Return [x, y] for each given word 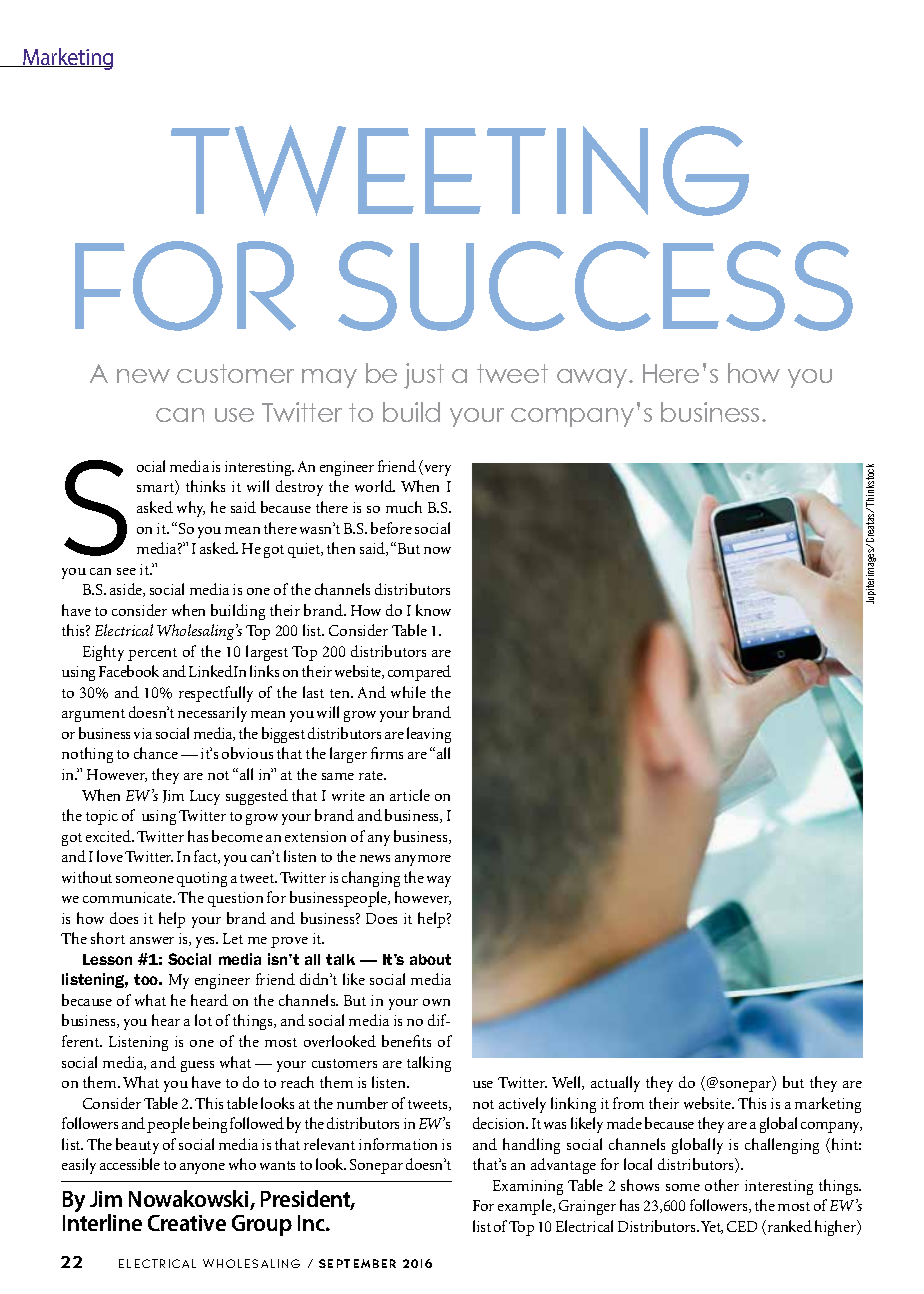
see [126, 571]
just [424, 376]
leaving [429, 735]
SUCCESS [595, 286]
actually [615, 1084]
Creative [187, 1223]
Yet [712, 1227]
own [436, 1002]
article [410, 795]
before [391, 528]
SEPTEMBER [357, 1263]
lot [203, 1020]
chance [156, 753]
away [593, 378]
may [329, 378]
